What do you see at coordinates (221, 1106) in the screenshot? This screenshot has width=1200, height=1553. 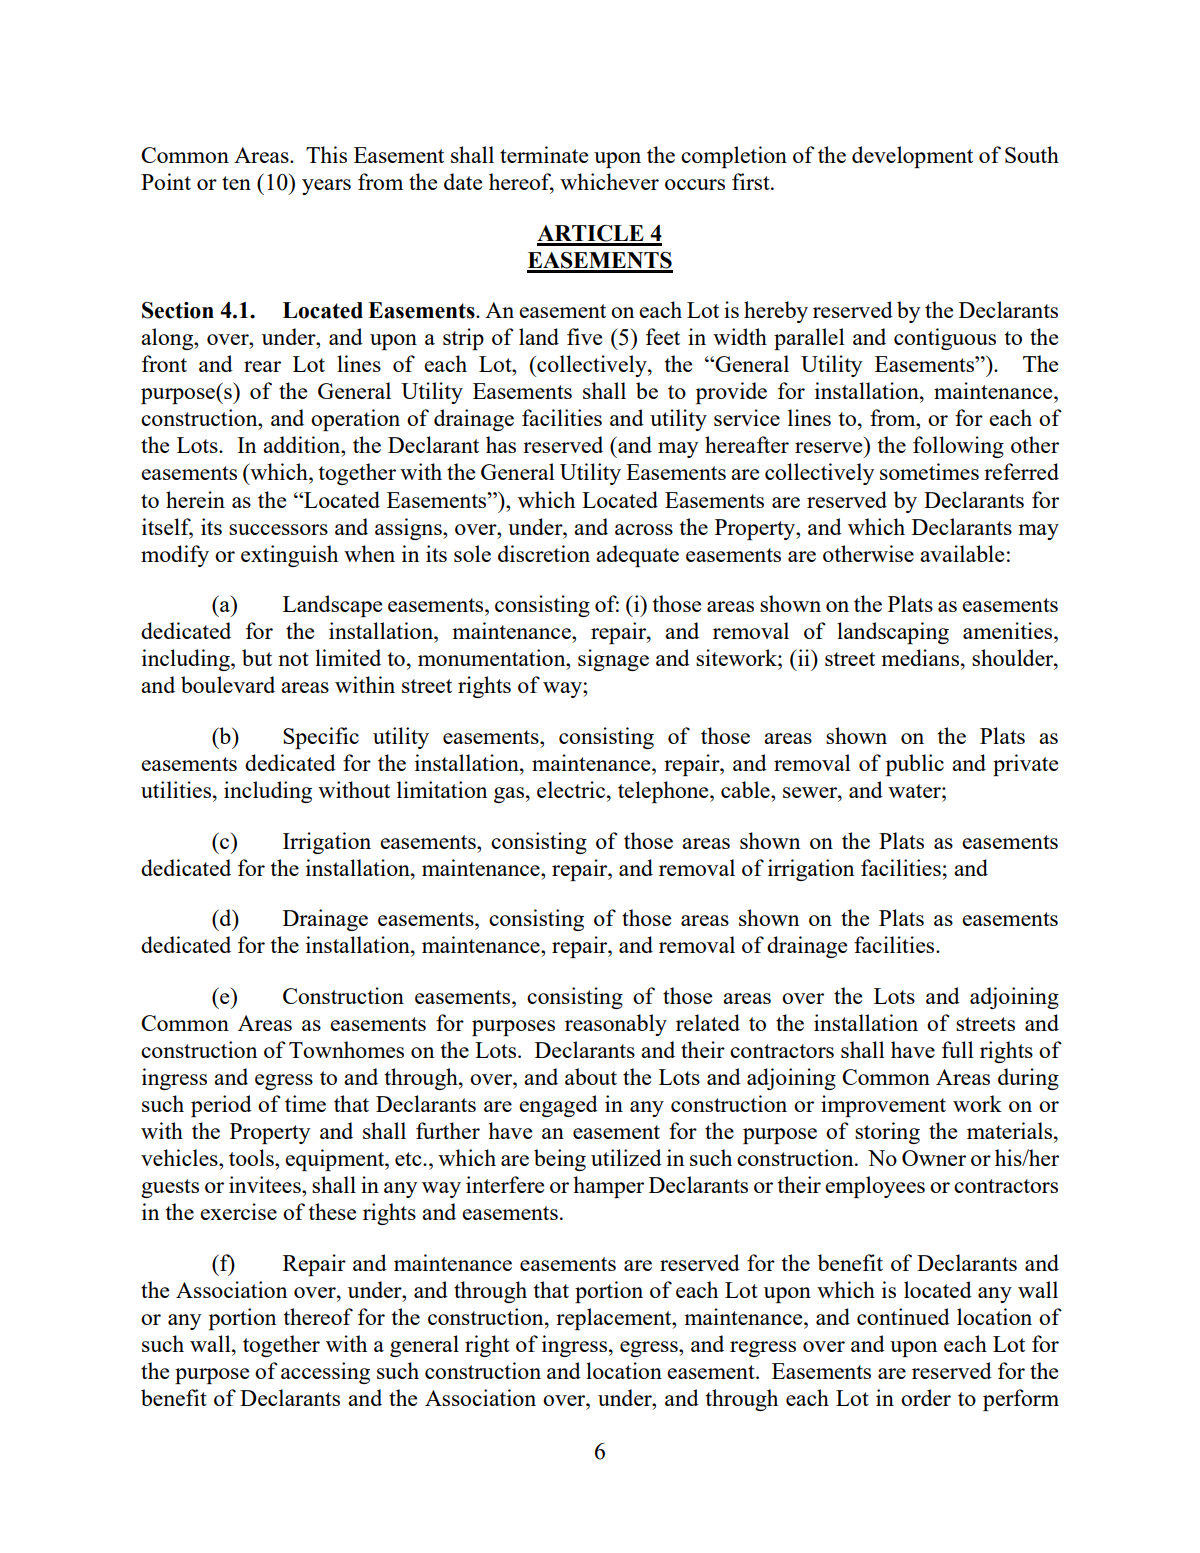 I see `period` at bounding box center [221, 1106].
